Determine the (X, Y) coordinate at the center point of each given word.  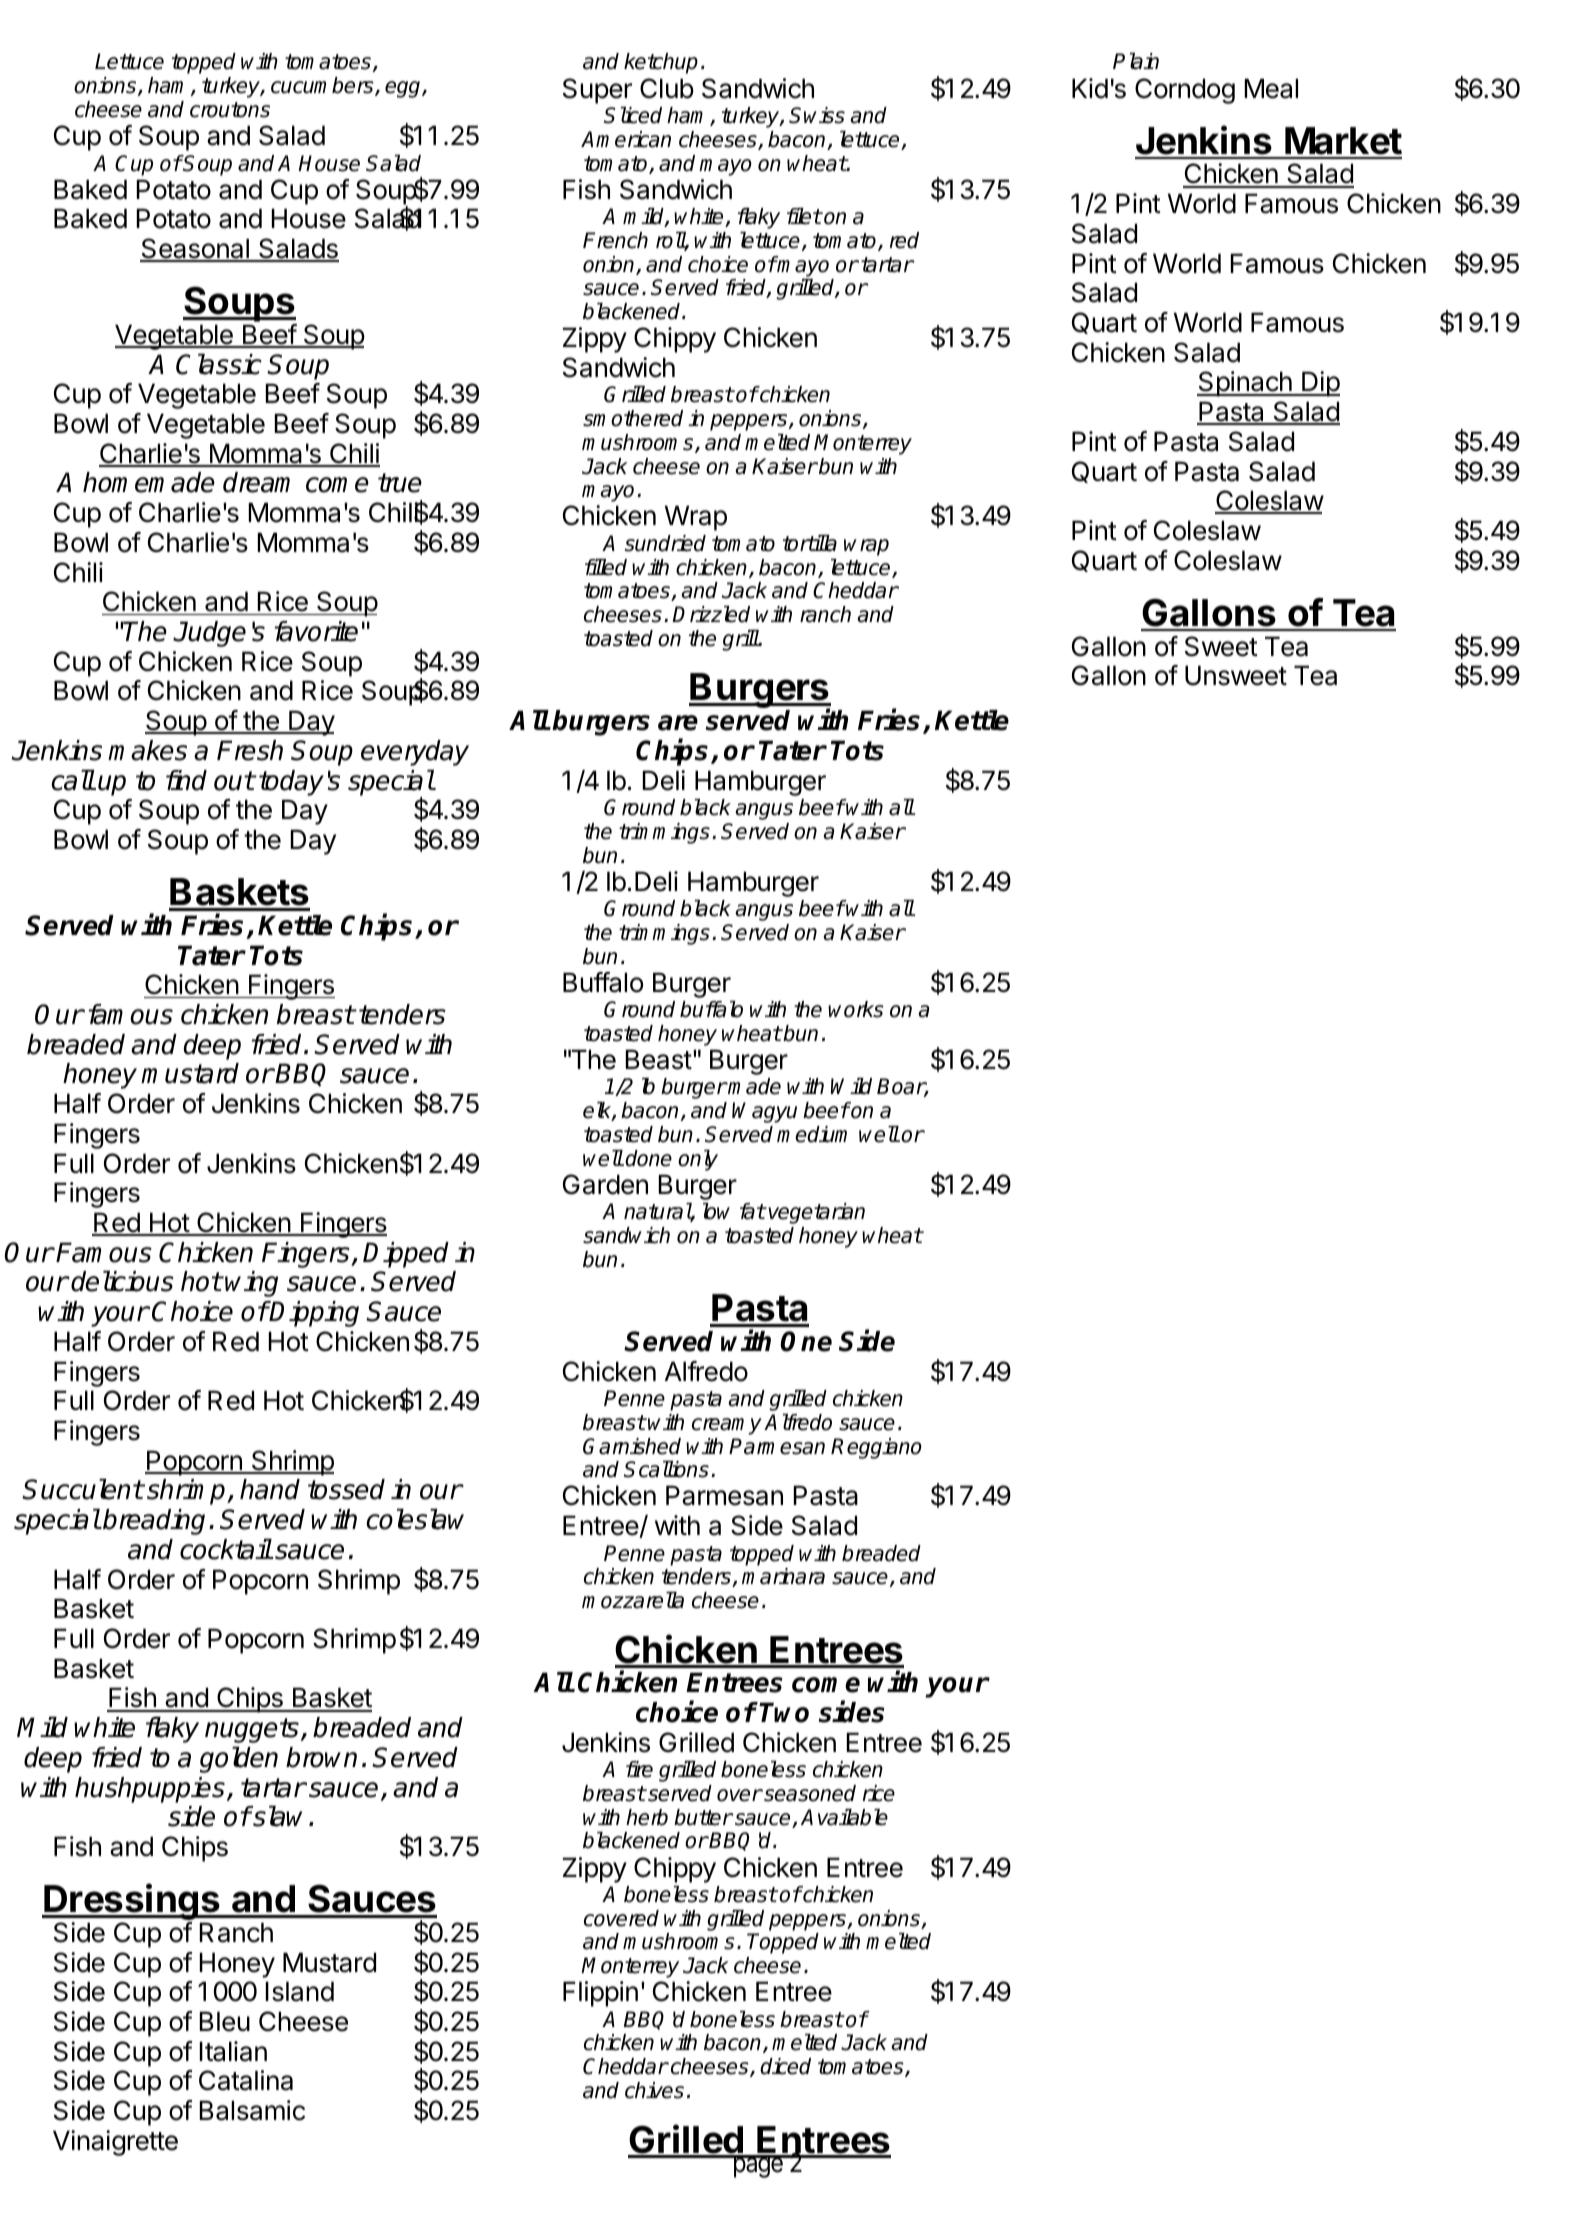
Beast (659, 1059)
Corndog (1185, 91)
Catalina (246, 2080)
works (856, 1009)
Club (667, 88)
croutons (230, 110)
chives (654, 2090)
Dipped (406, 1255)
